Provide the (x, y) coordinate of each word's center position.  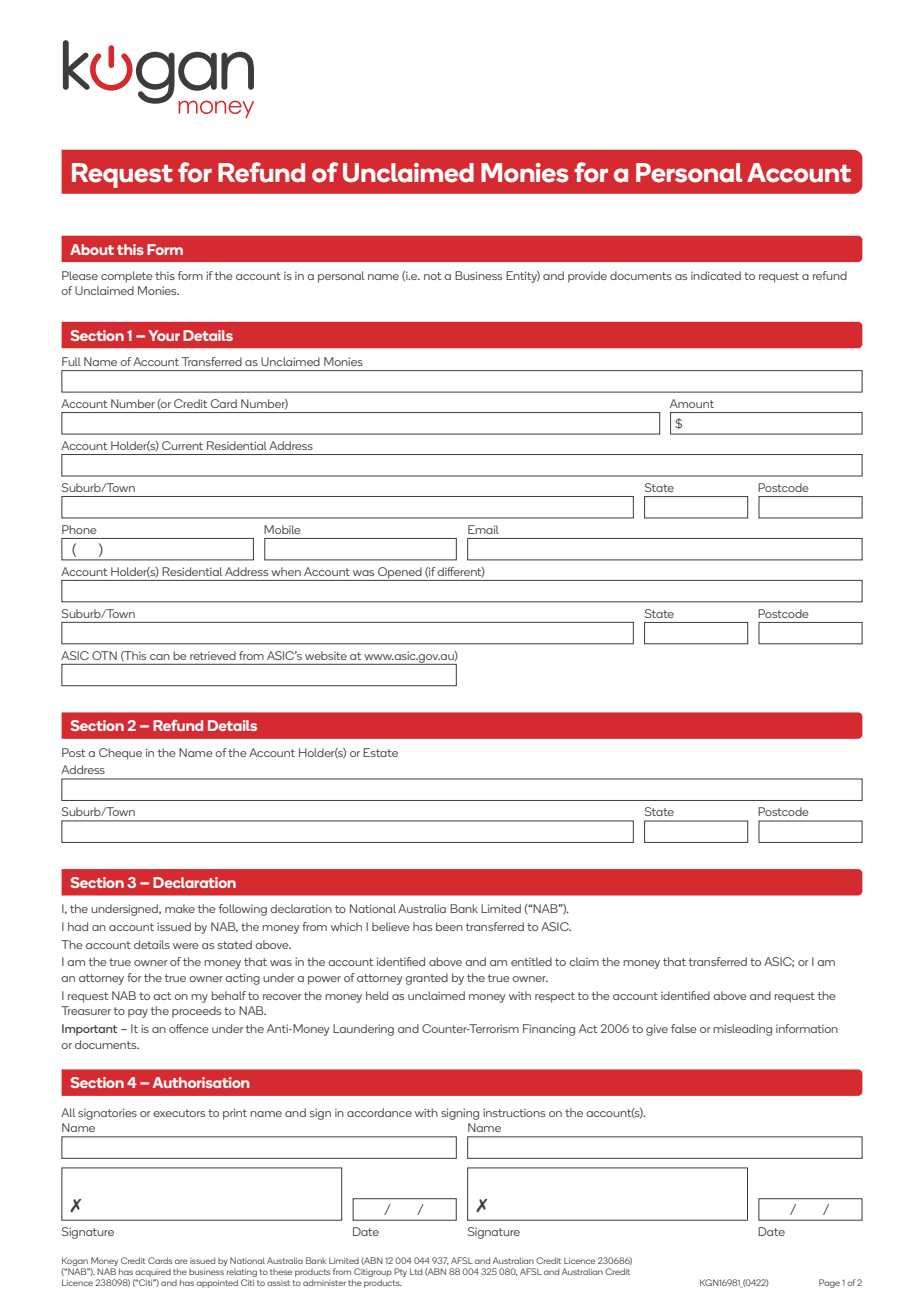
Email (483, 529)
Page (829, 1283)
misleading (742, 1030)
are (181, 1261)
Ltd (416, 1271)
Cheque (120, 754)
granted (426, 979)
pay (138, 1013)
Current (182, 445)
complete (127, 277)
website (326, 655)
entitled (531, 961)
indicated (716, 275)
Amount (692, 403)
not (432, 276)
